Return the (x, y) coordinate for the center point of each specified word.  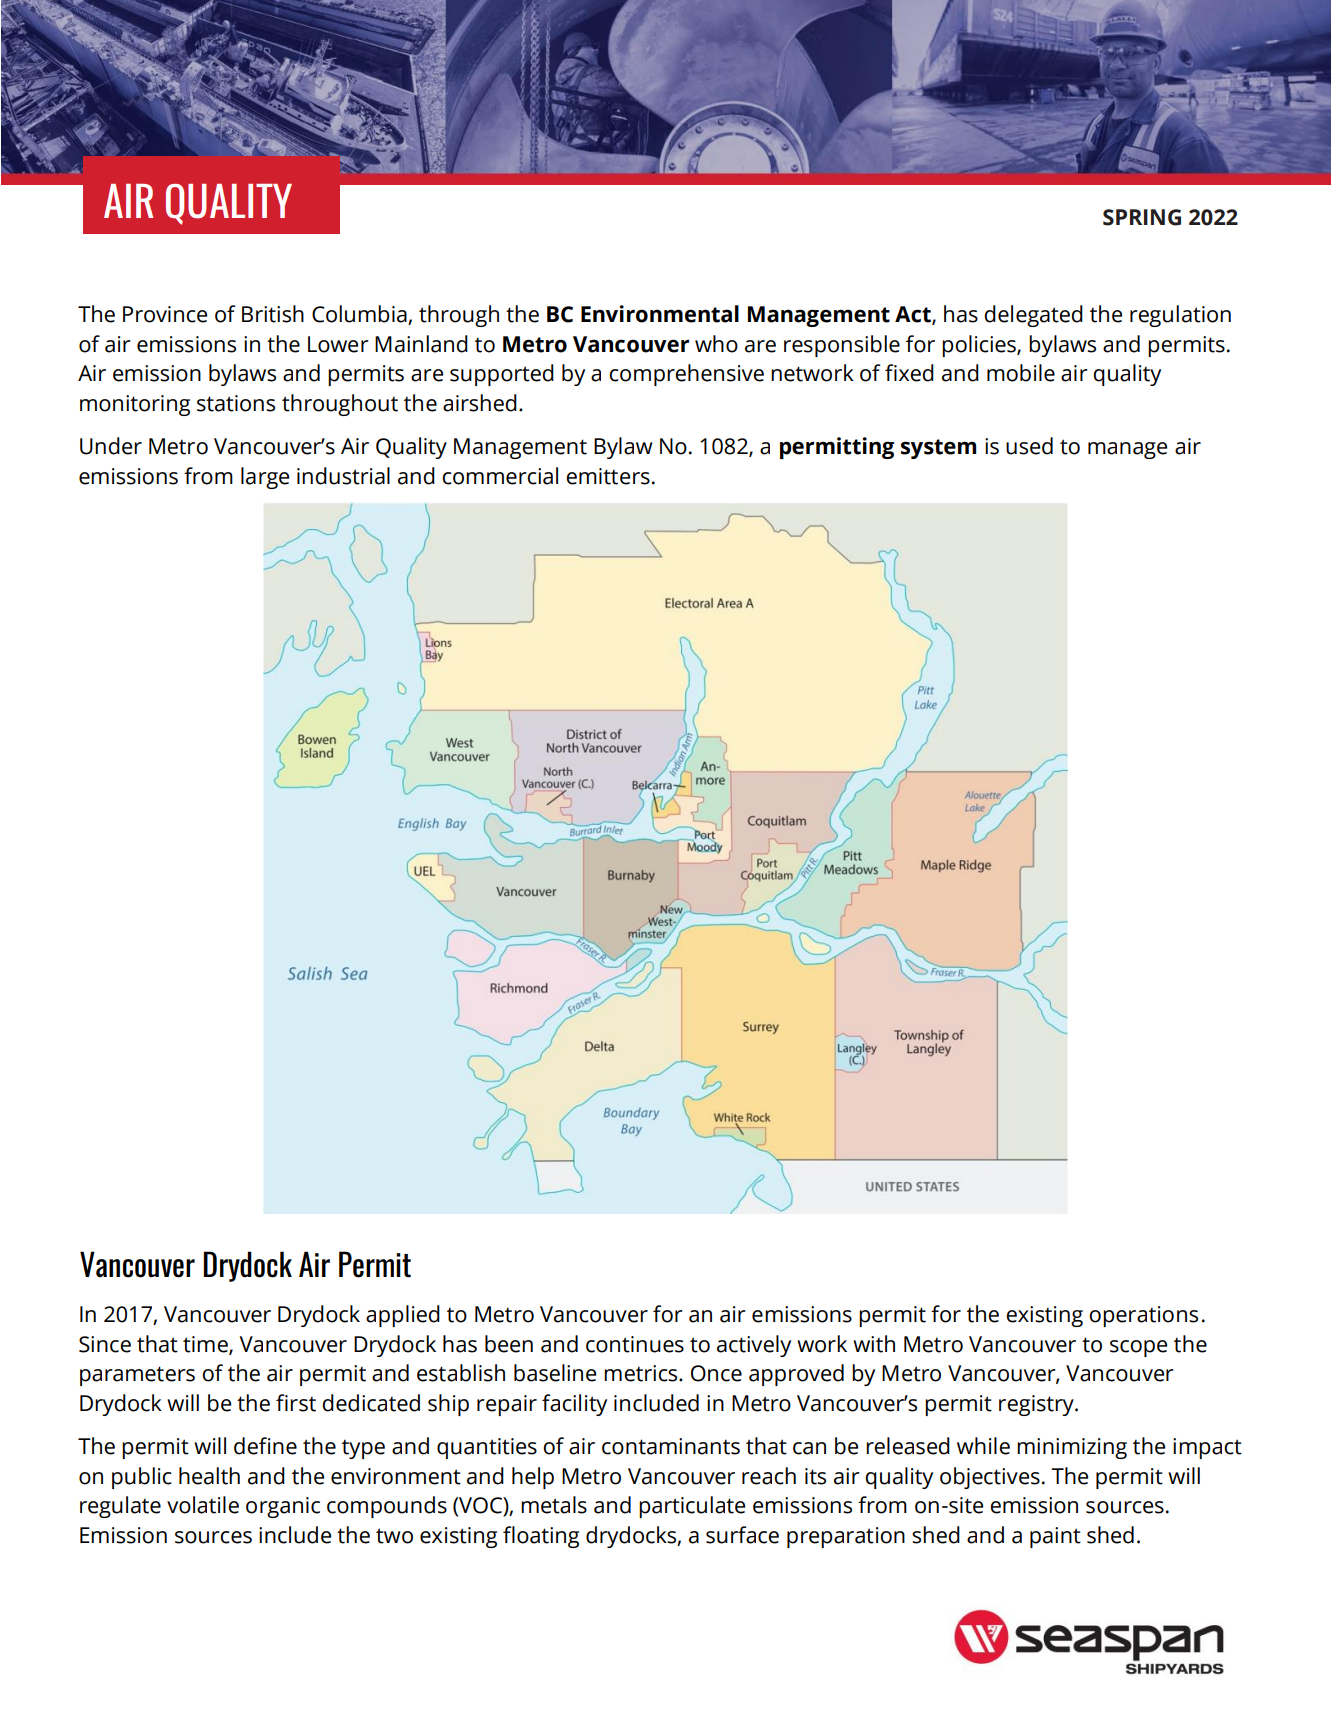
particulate (692, 1507)
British (273, 314)
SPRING (1142, 217)
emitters (608, 476)
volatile (203, 1505)
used (1029, 446)
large (265, 478)
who (716, 344)
